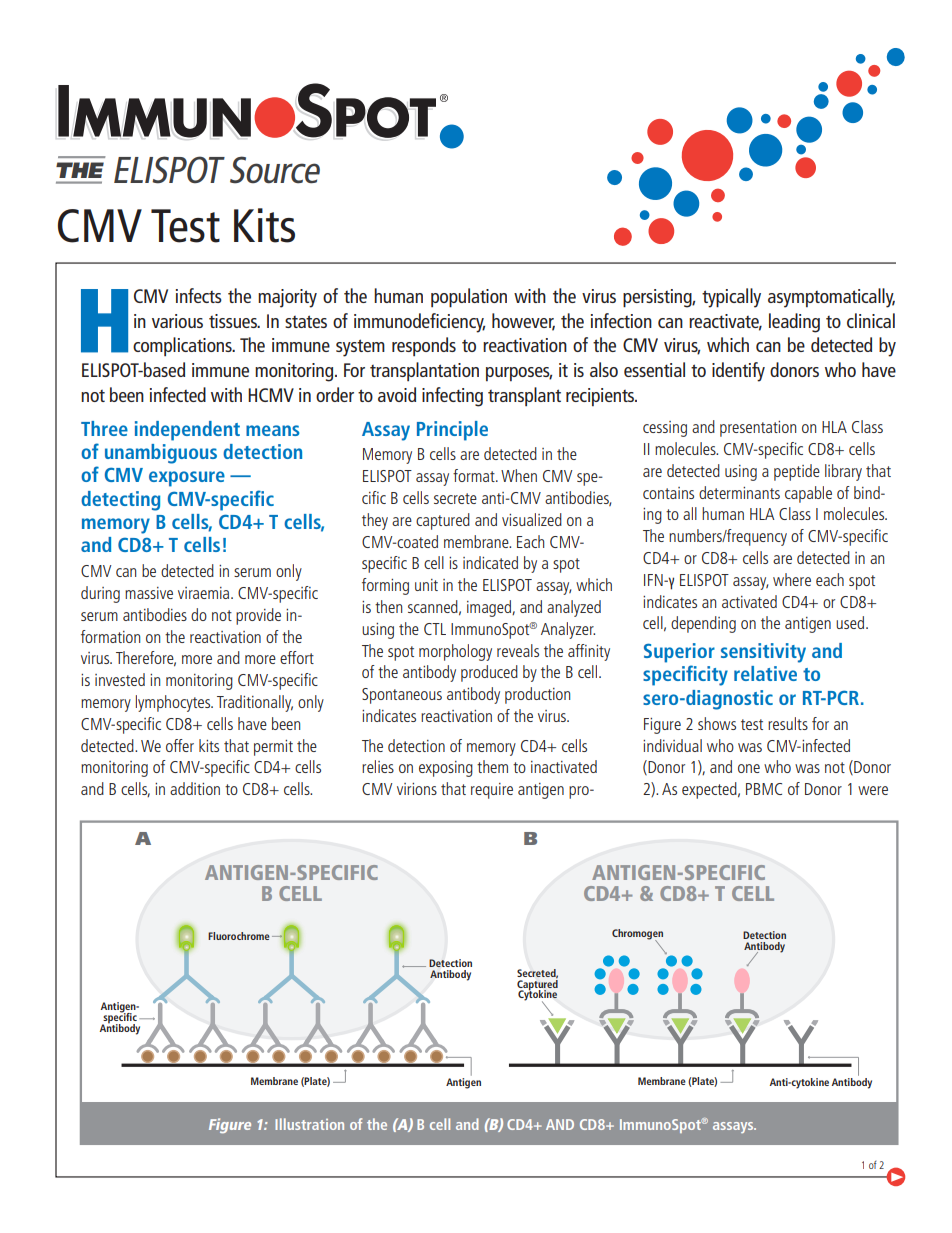 The height and width of the document is (1233, 952). I want to click on results, so click(788, 723).
